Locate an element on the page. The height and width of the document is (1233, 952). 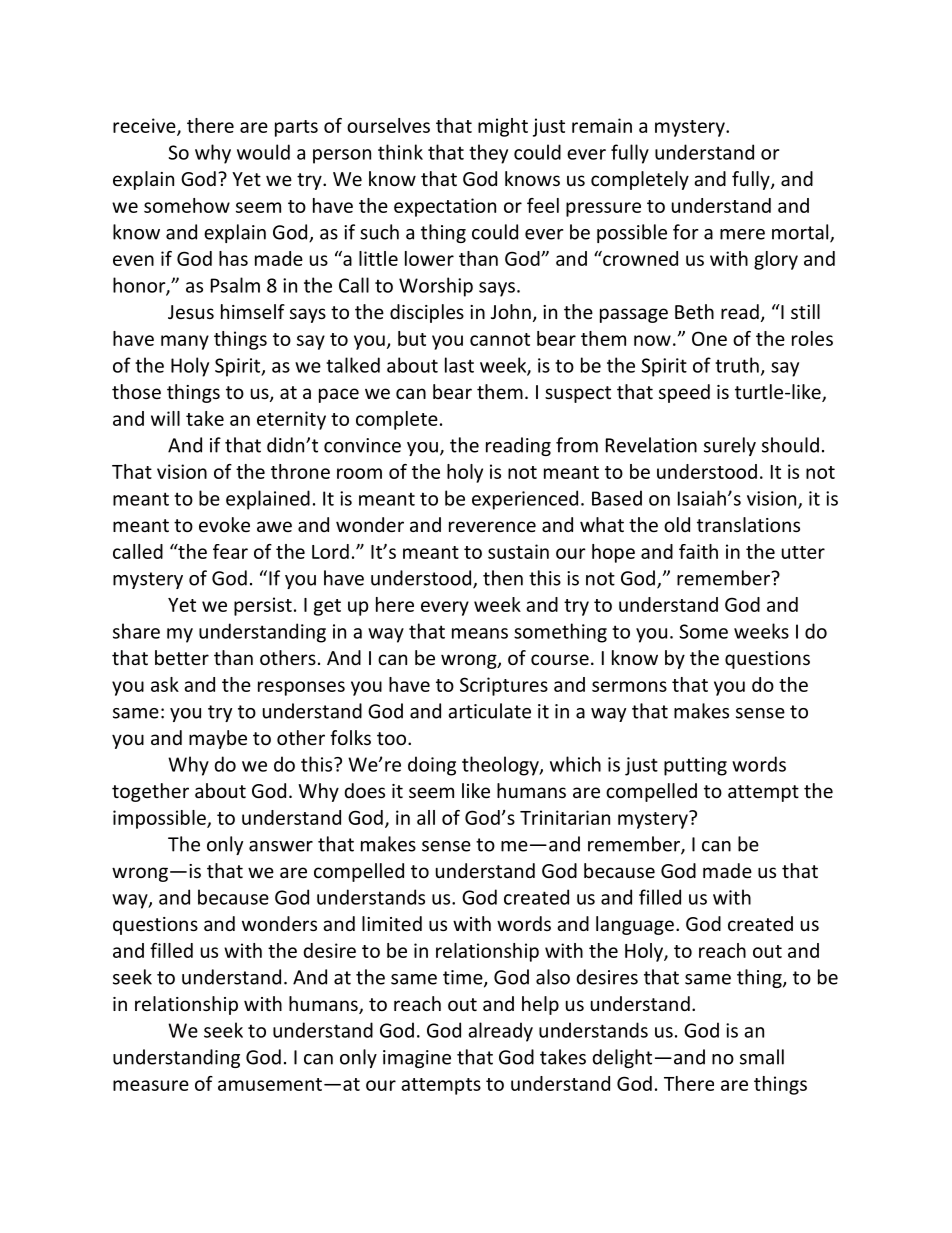
would is located at coordinates (263, 152).
